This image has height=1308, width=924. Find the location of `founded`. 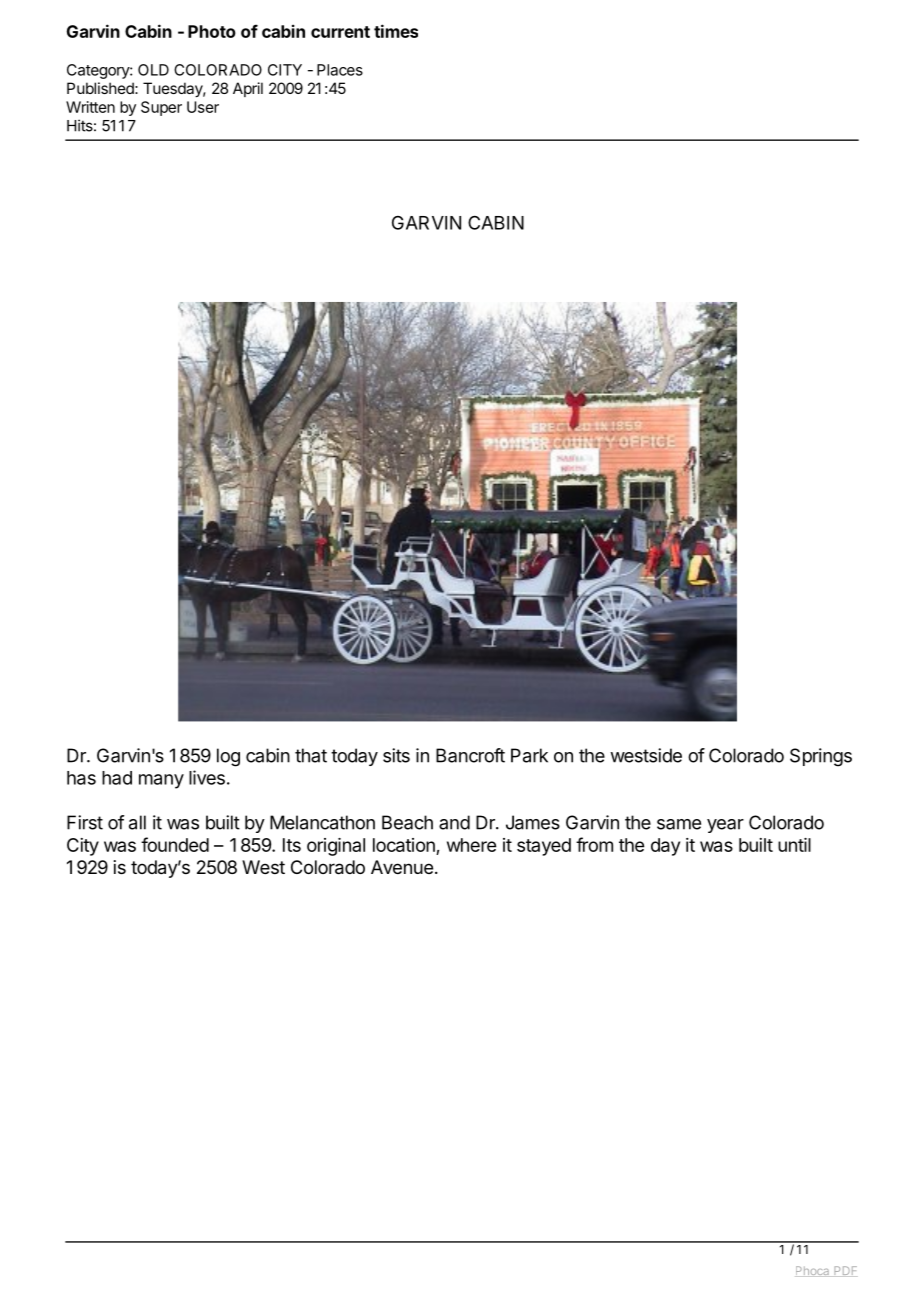

founded is located at coordinates (175, 844).
